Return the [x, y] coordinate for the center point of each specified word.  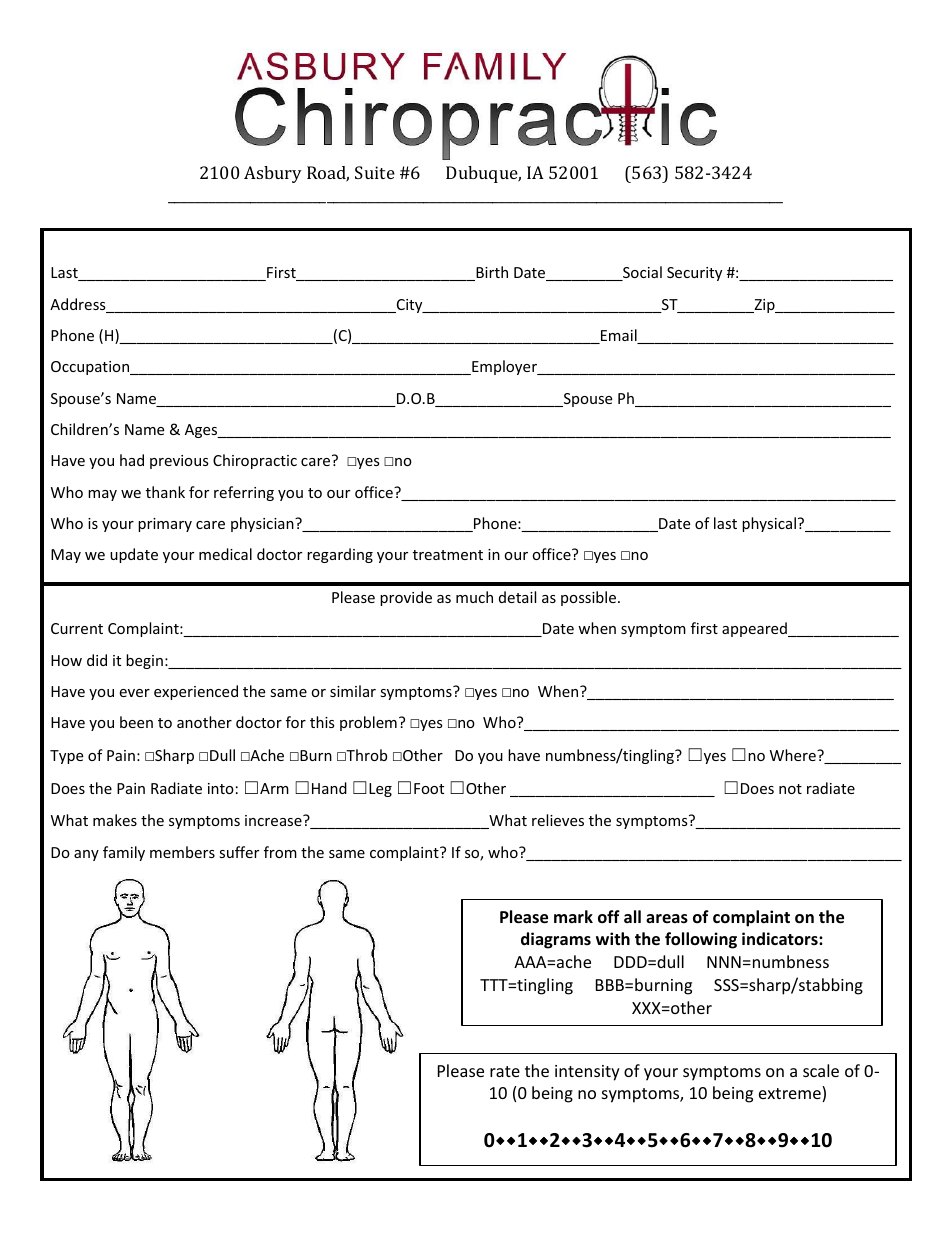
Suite [375, 172]
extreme [791, 1095]
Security [694, 274]
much [474, 597]
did [97, 660]
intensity [587, 1073]
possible [590, 598]
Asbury [273, 174]
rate [505, 1071]
